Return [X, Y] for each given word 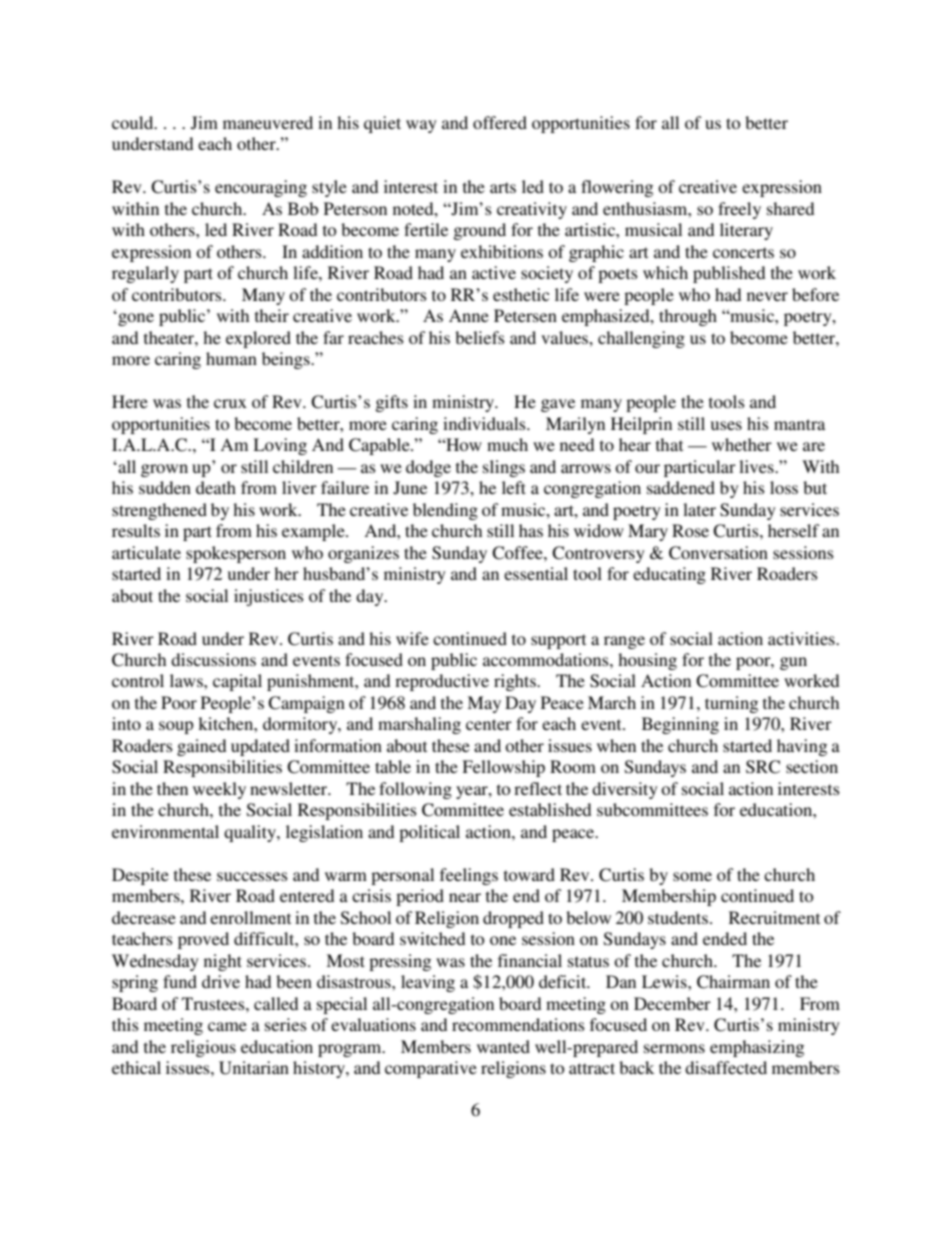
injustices [269, 597]
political [429, 833]
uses [726, 425]
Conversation [718, 553]
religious [203, 1048]
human [231, 358]
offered [500, 122]
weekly [219, 790]
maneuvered [268, 122]
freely [739, 210]
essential [536, 573]
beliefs [480, 337]
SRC [763, 767]
